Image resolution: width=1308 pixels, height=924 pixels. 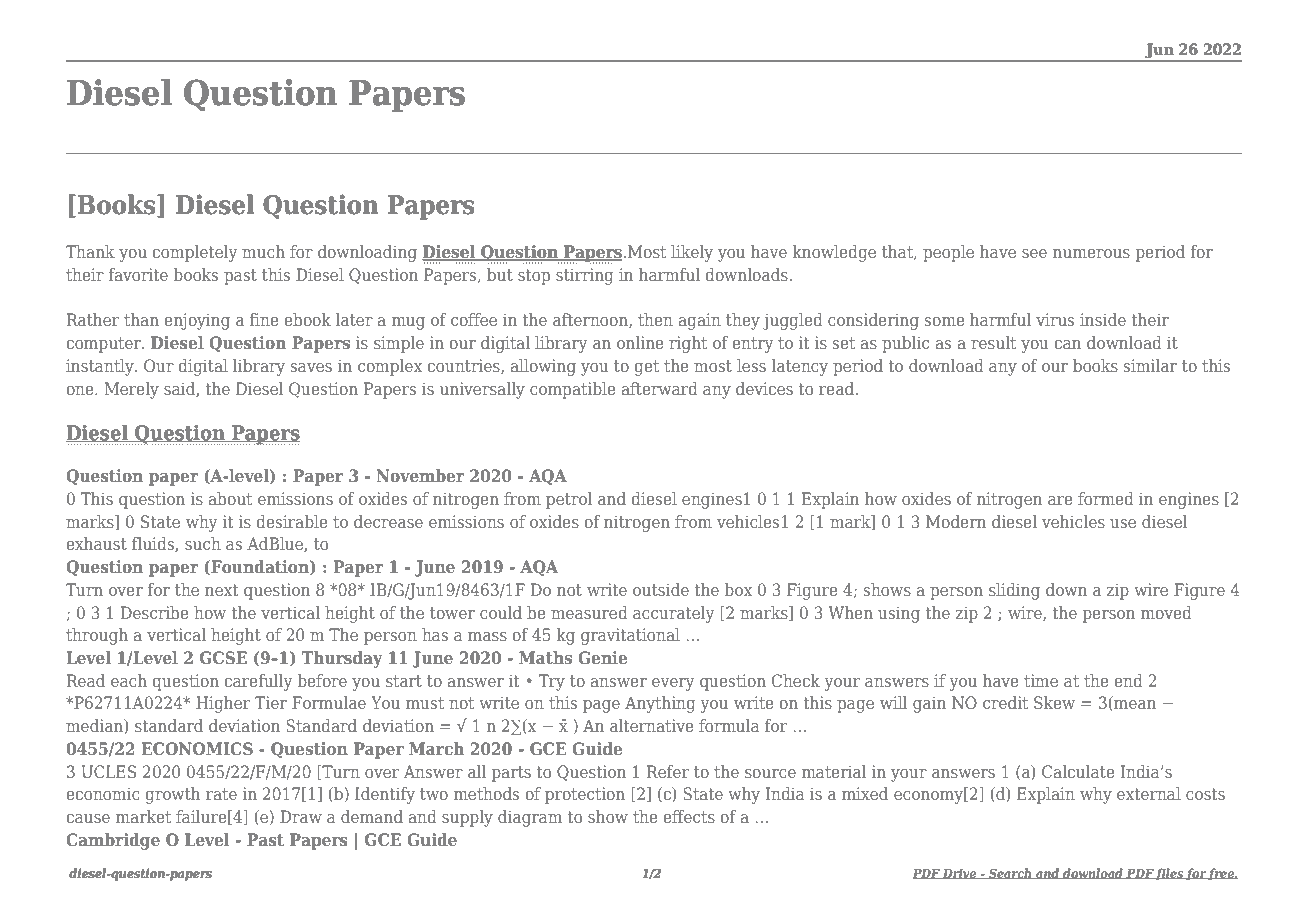 What do you see at coordinates (689, 816) in the image?
I see `effects` at bounding box center [689, 816].
